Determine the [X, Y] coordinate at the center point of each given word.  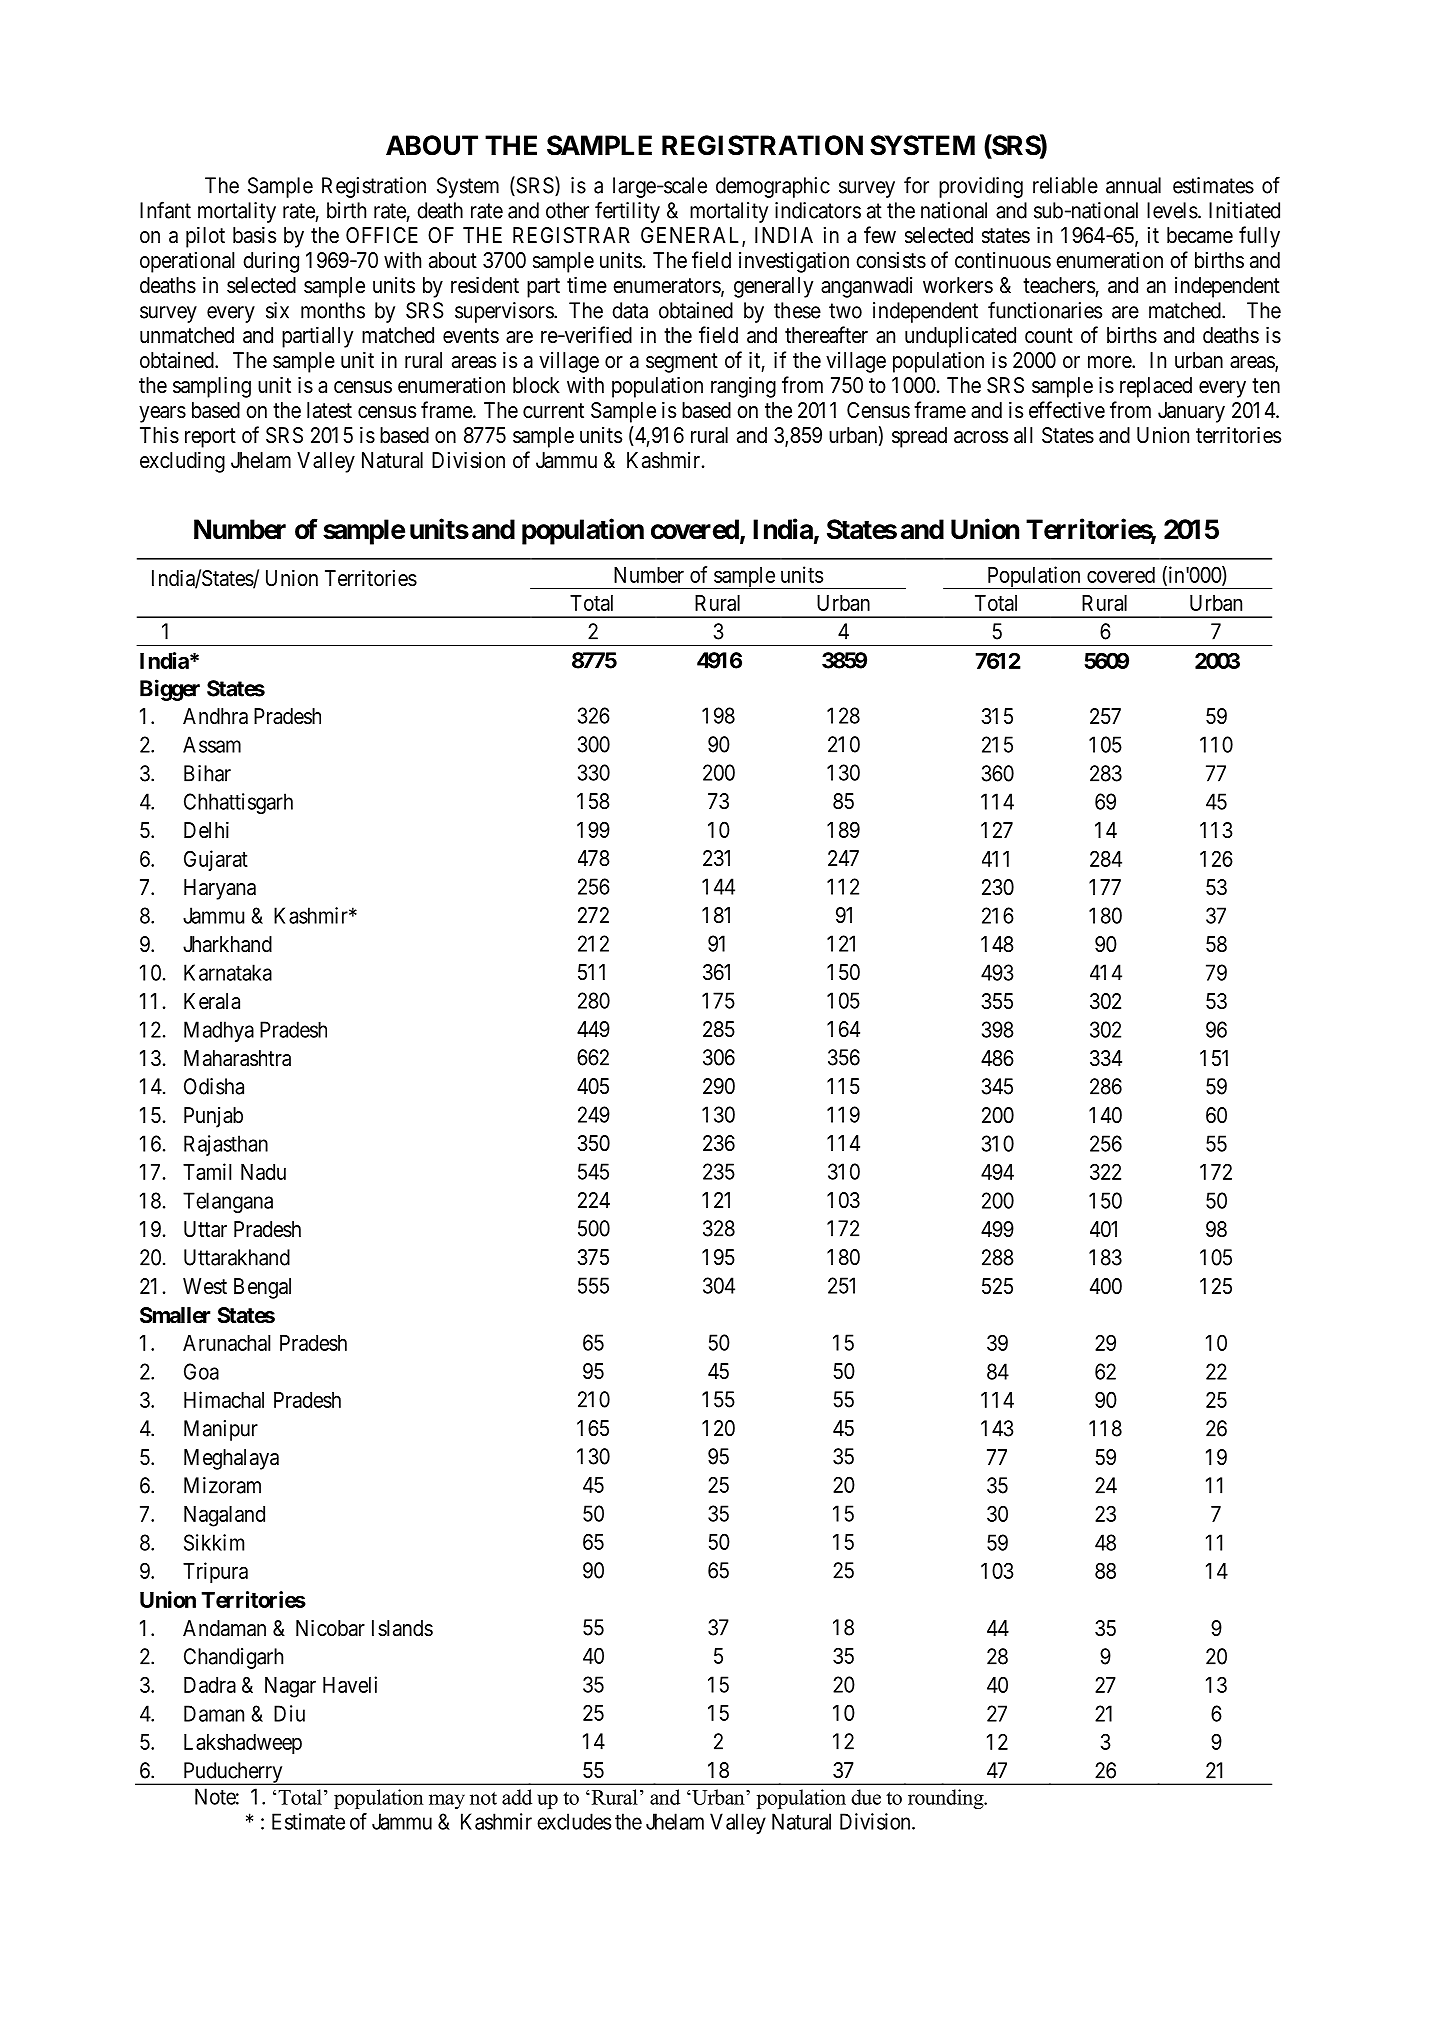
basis [254, 235]
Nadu [263, 1172]
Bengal [262, 1288]
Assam [212, 744]
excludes [574, 1821]
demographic [773, 187]
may [447, 1801]
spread [919, 437]
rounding [947, 1799]
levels [1172, 210]
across [981, 437]
